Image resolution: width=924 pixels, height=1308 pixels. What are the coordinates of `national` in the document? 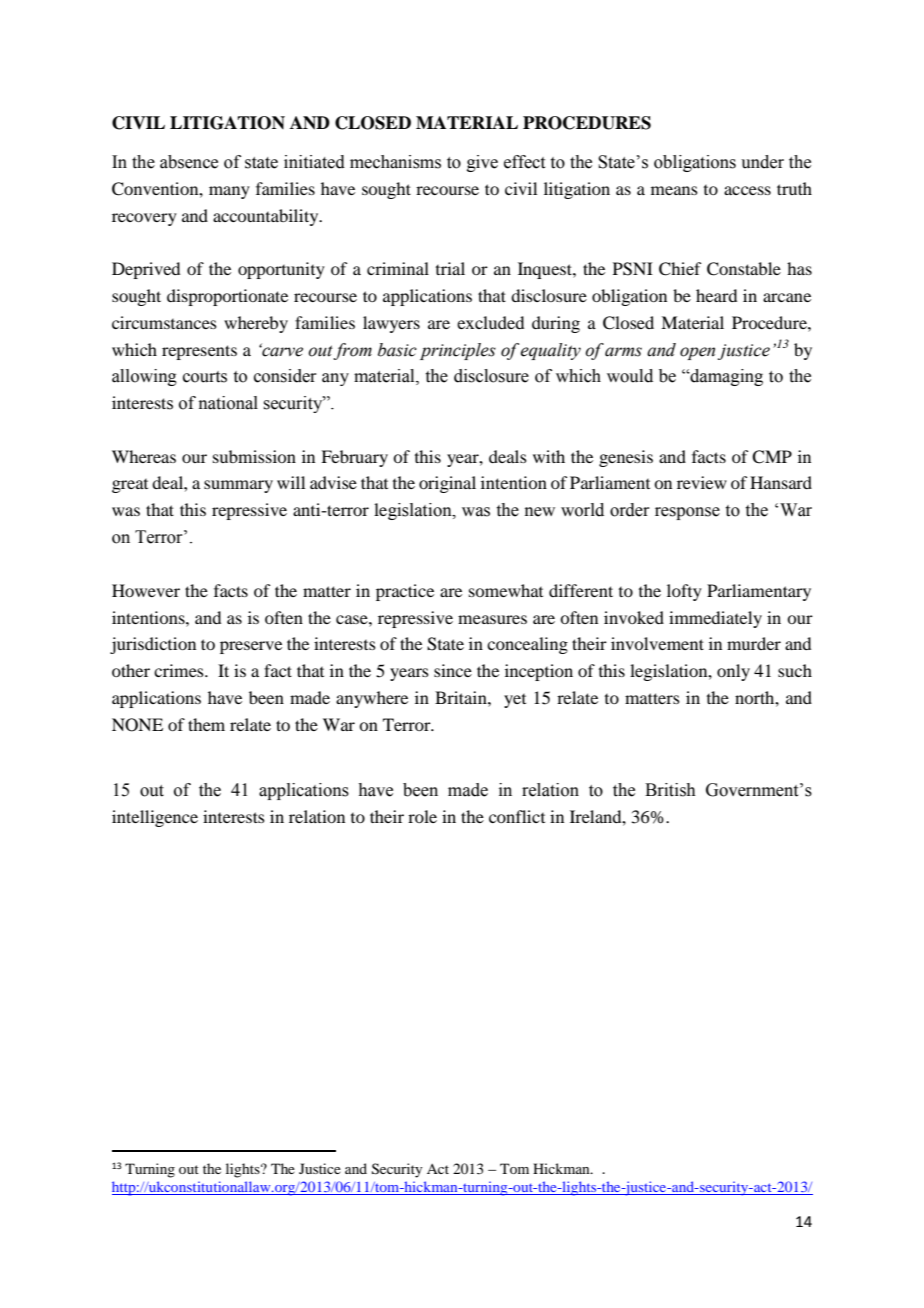 It's located at (228, 403).
